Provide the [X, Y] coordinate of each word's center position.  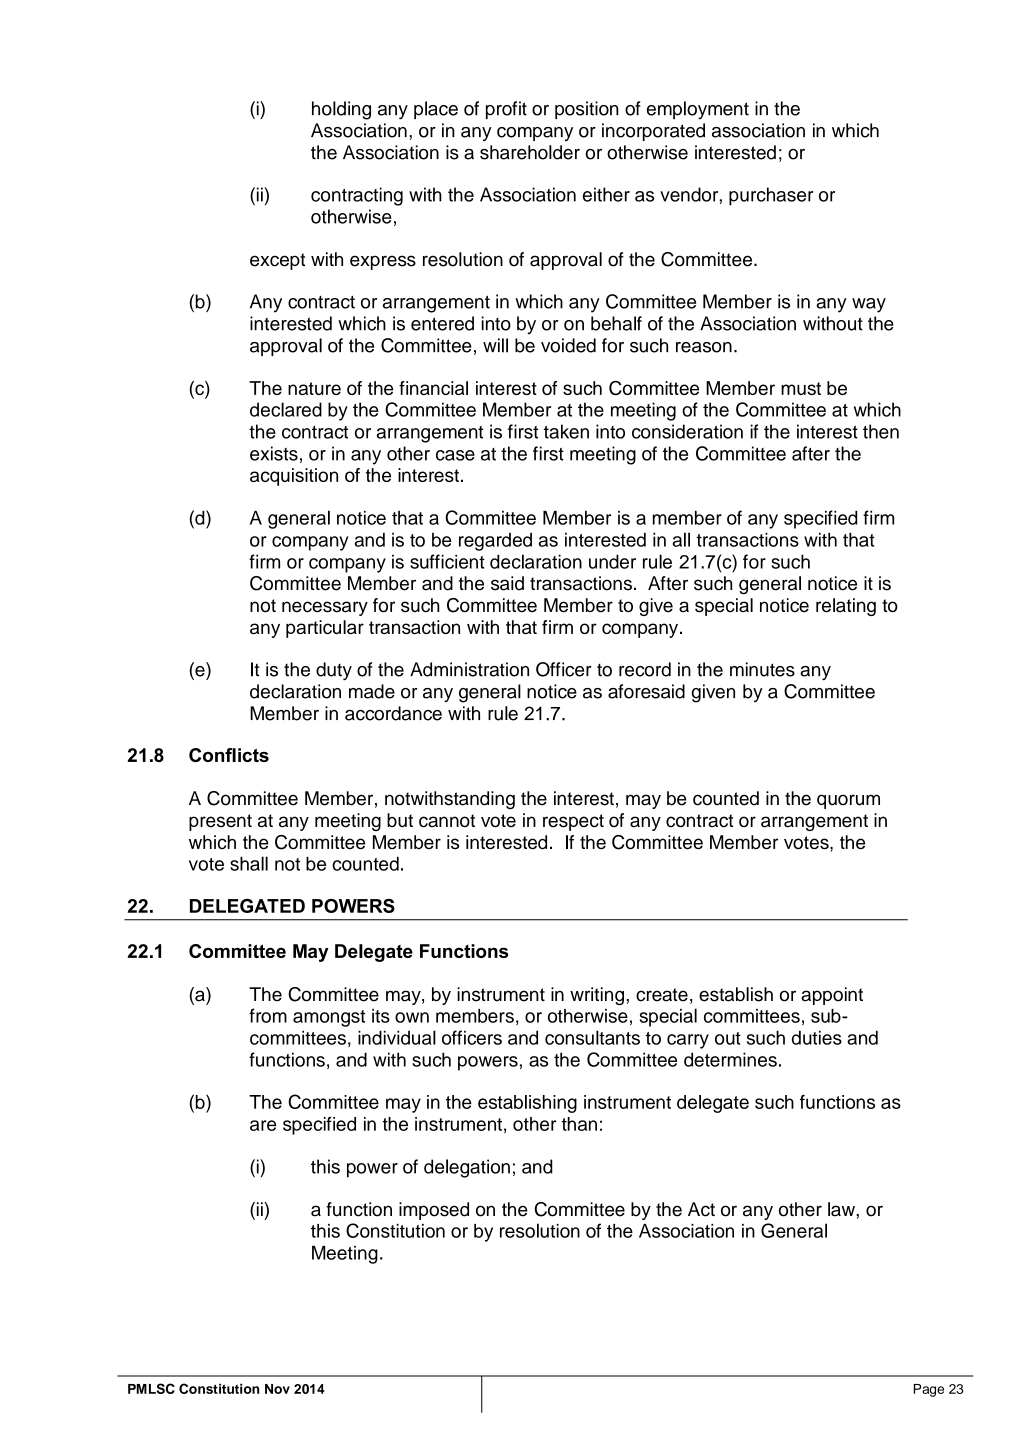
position [587, 110]
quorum [848, 801]
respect [573, 822]
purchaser [771, 196]
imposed [434, 1211]
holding [341, 110]
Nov [277, 1389]
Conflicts [229, 755]
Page [929, 1390]
